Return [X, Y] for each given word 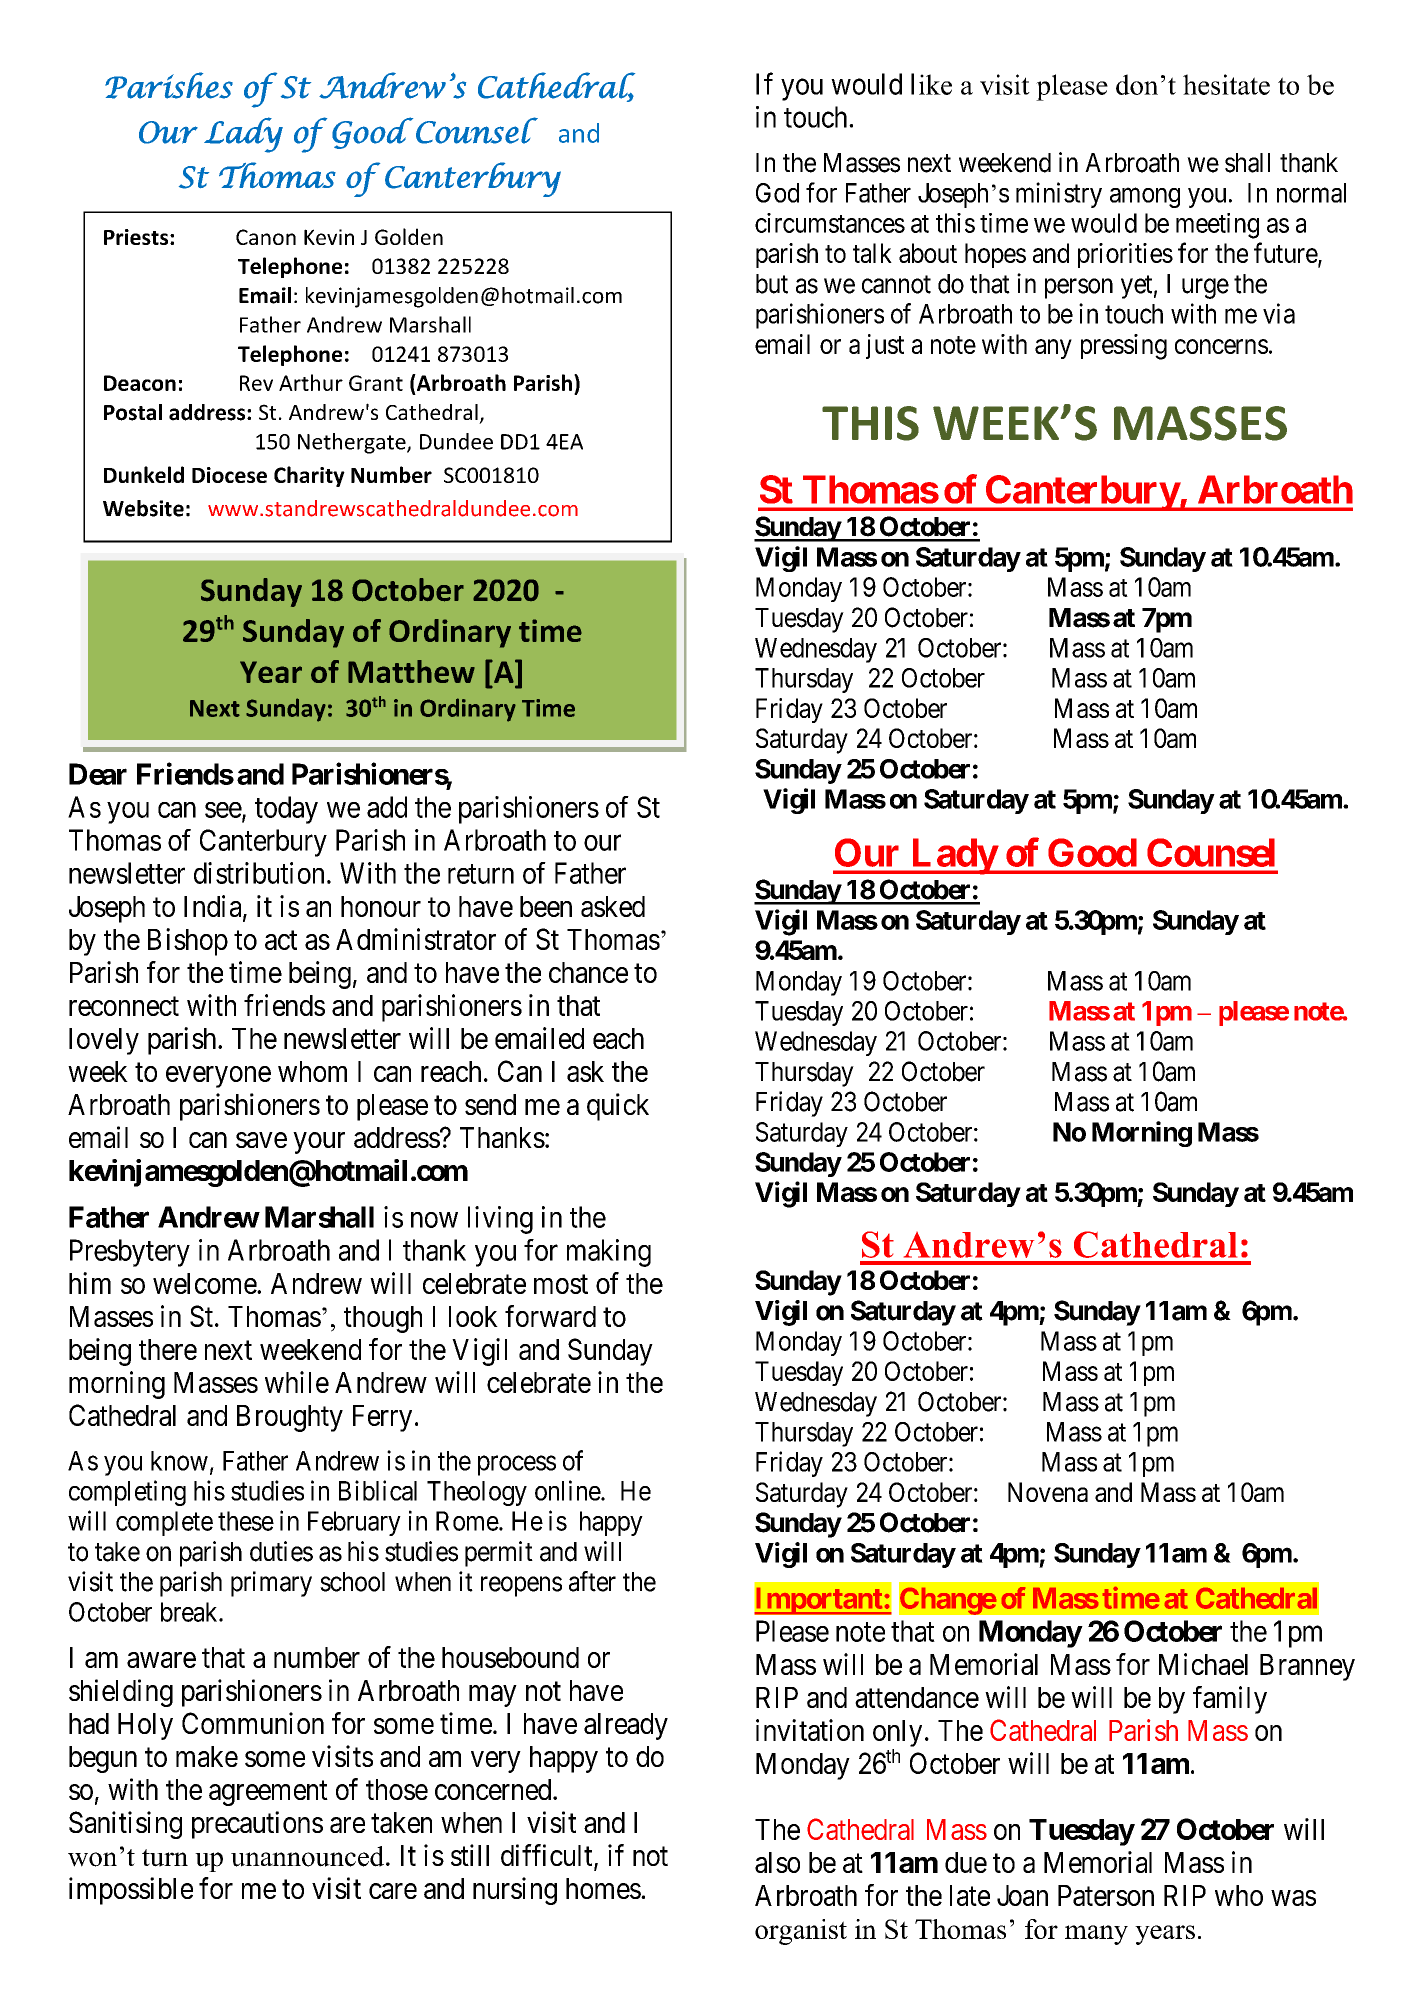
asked [613, 906]
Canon [266, 237]
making [609, 1253]
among [1145, 198]
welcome [205, 1283]
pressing [1124, 347]
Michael [1203, 1664]
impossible [131, 1891]
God [777, 193]
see [224, 811]
